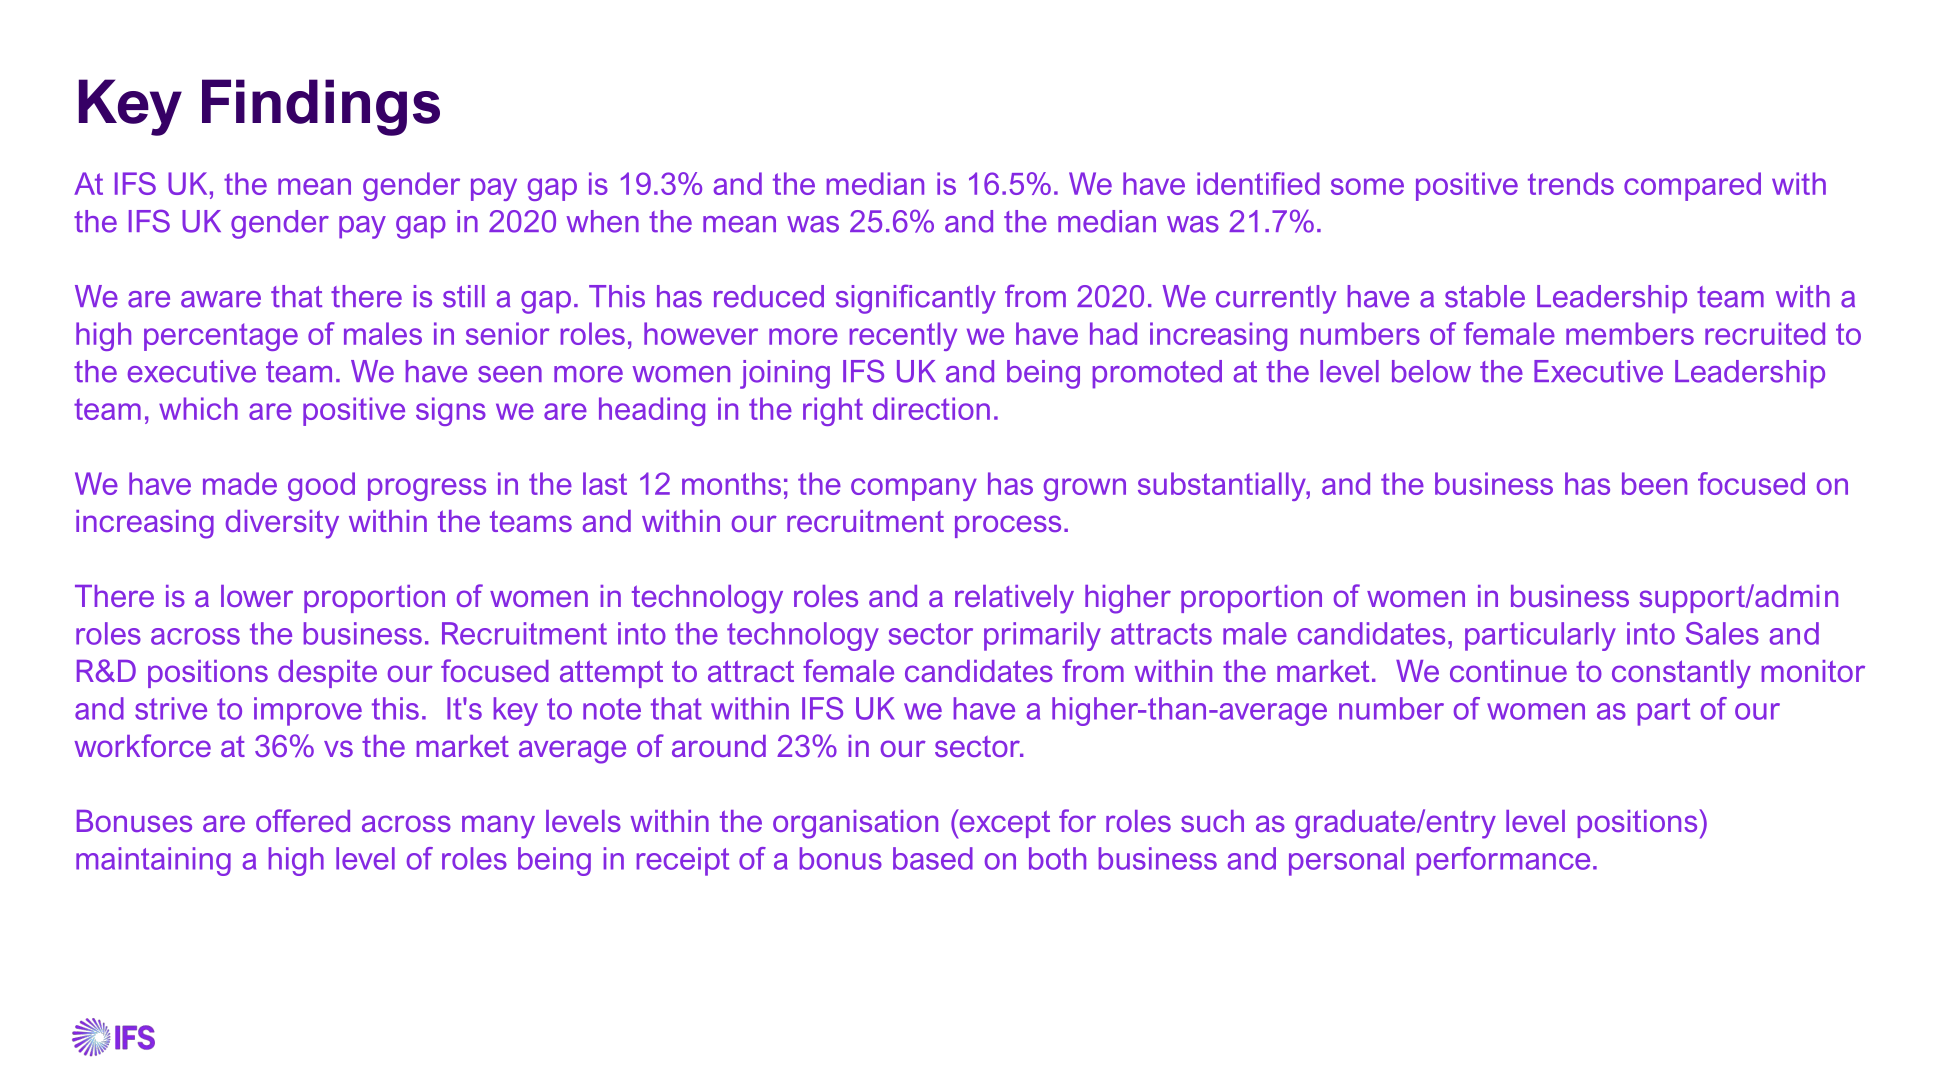 Image resolution: width=1934 pixels, height=1088 pixels. I want to click on improve, so click(308, 711).
